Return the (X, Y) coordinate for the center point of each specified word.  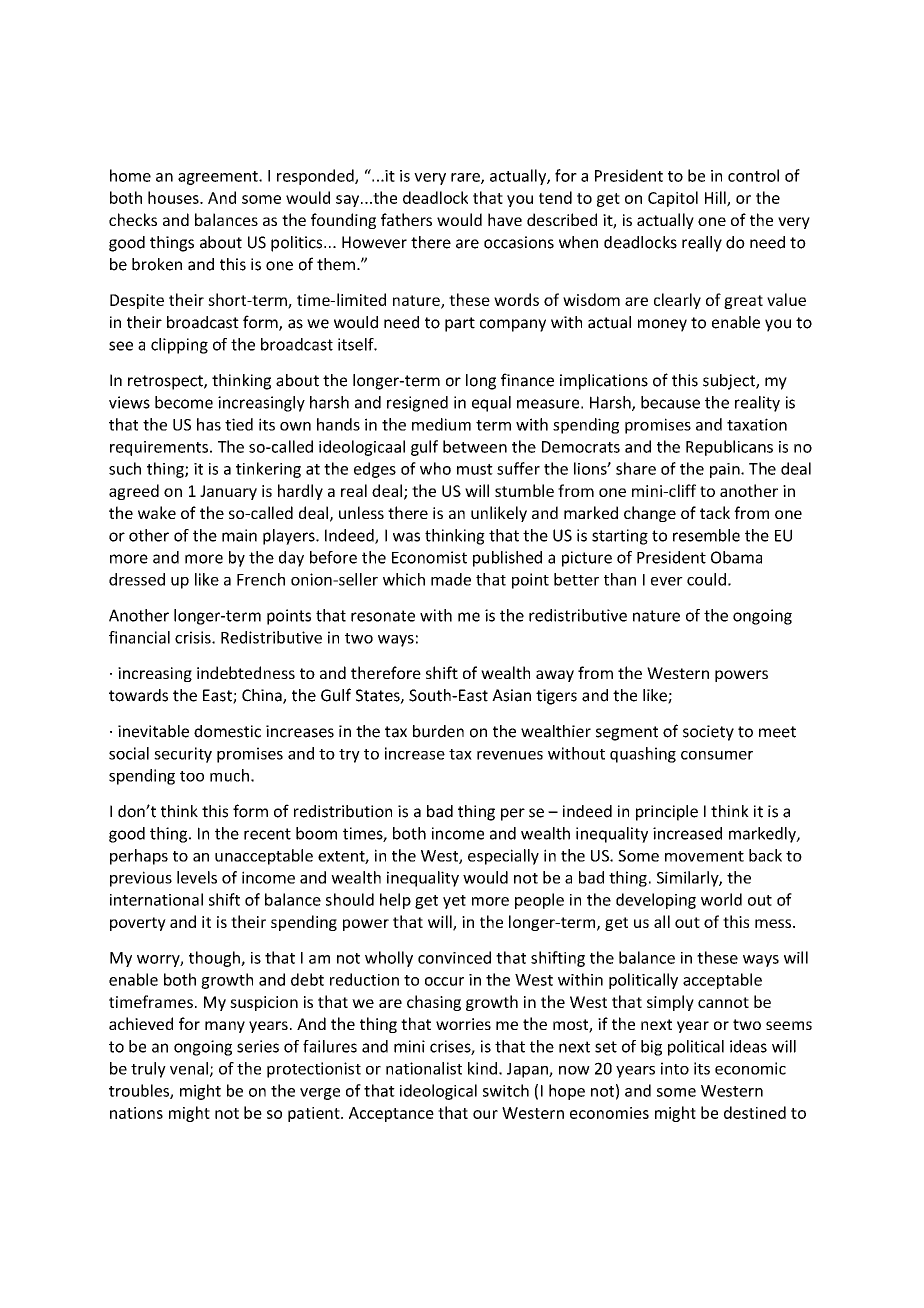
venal (189, 1068)
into (675, 1068)
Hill (716, 198)
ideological (438, 1092)
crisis (194, 637)
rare (466, 178)
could (706, 579)
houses (174, 197)
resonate (383, 616)
